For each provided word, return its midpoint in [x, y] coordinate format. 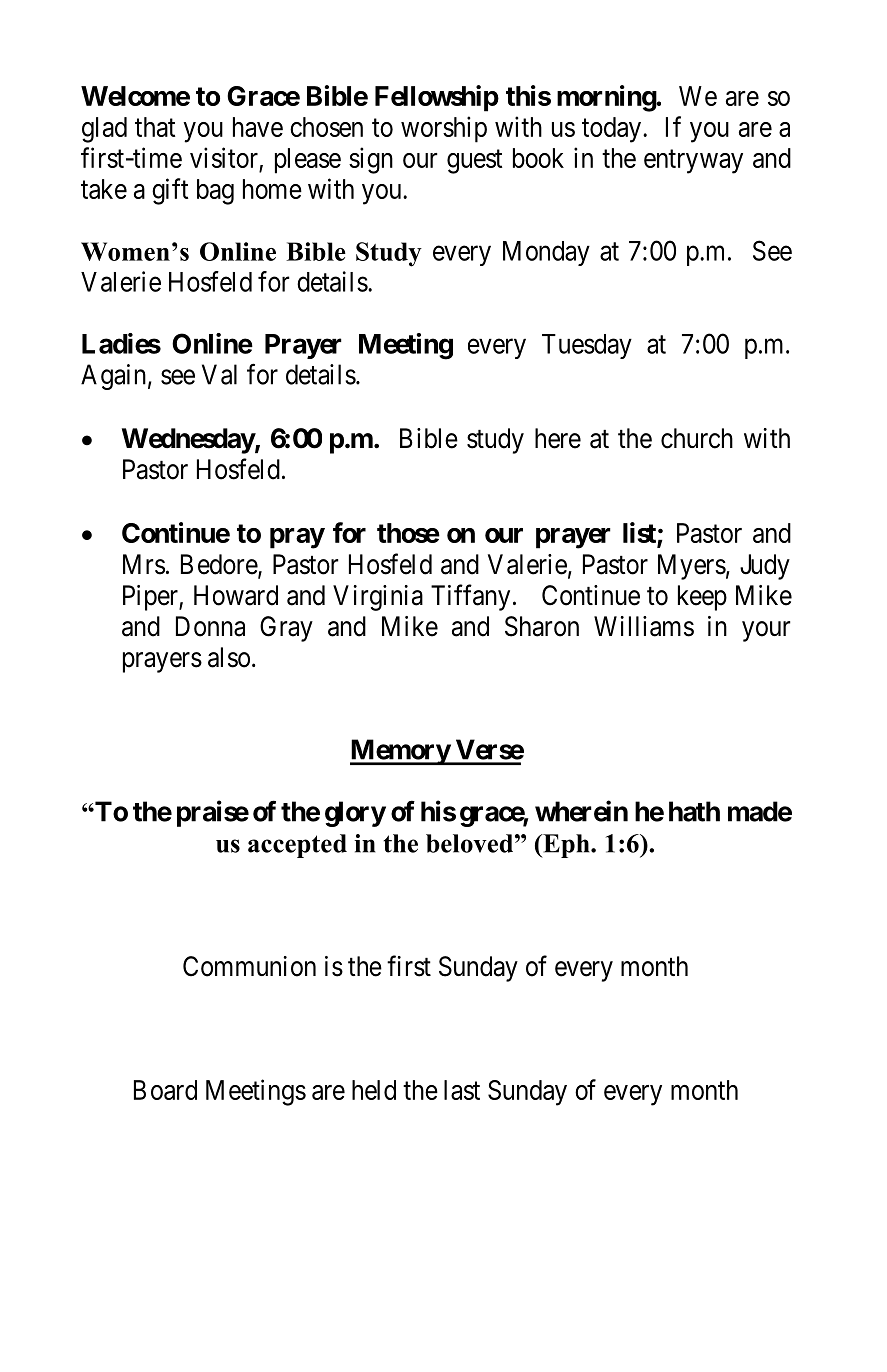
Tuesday [587, 346]
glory [355, 814]
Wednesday [188, 441]
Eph [566, 846]
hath [694, 811]
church [697, 438]
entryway [693, 162]
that [155, 127]
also [229, 657]
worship [444, 129]
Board [165, 1090]
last [462, 1090]
